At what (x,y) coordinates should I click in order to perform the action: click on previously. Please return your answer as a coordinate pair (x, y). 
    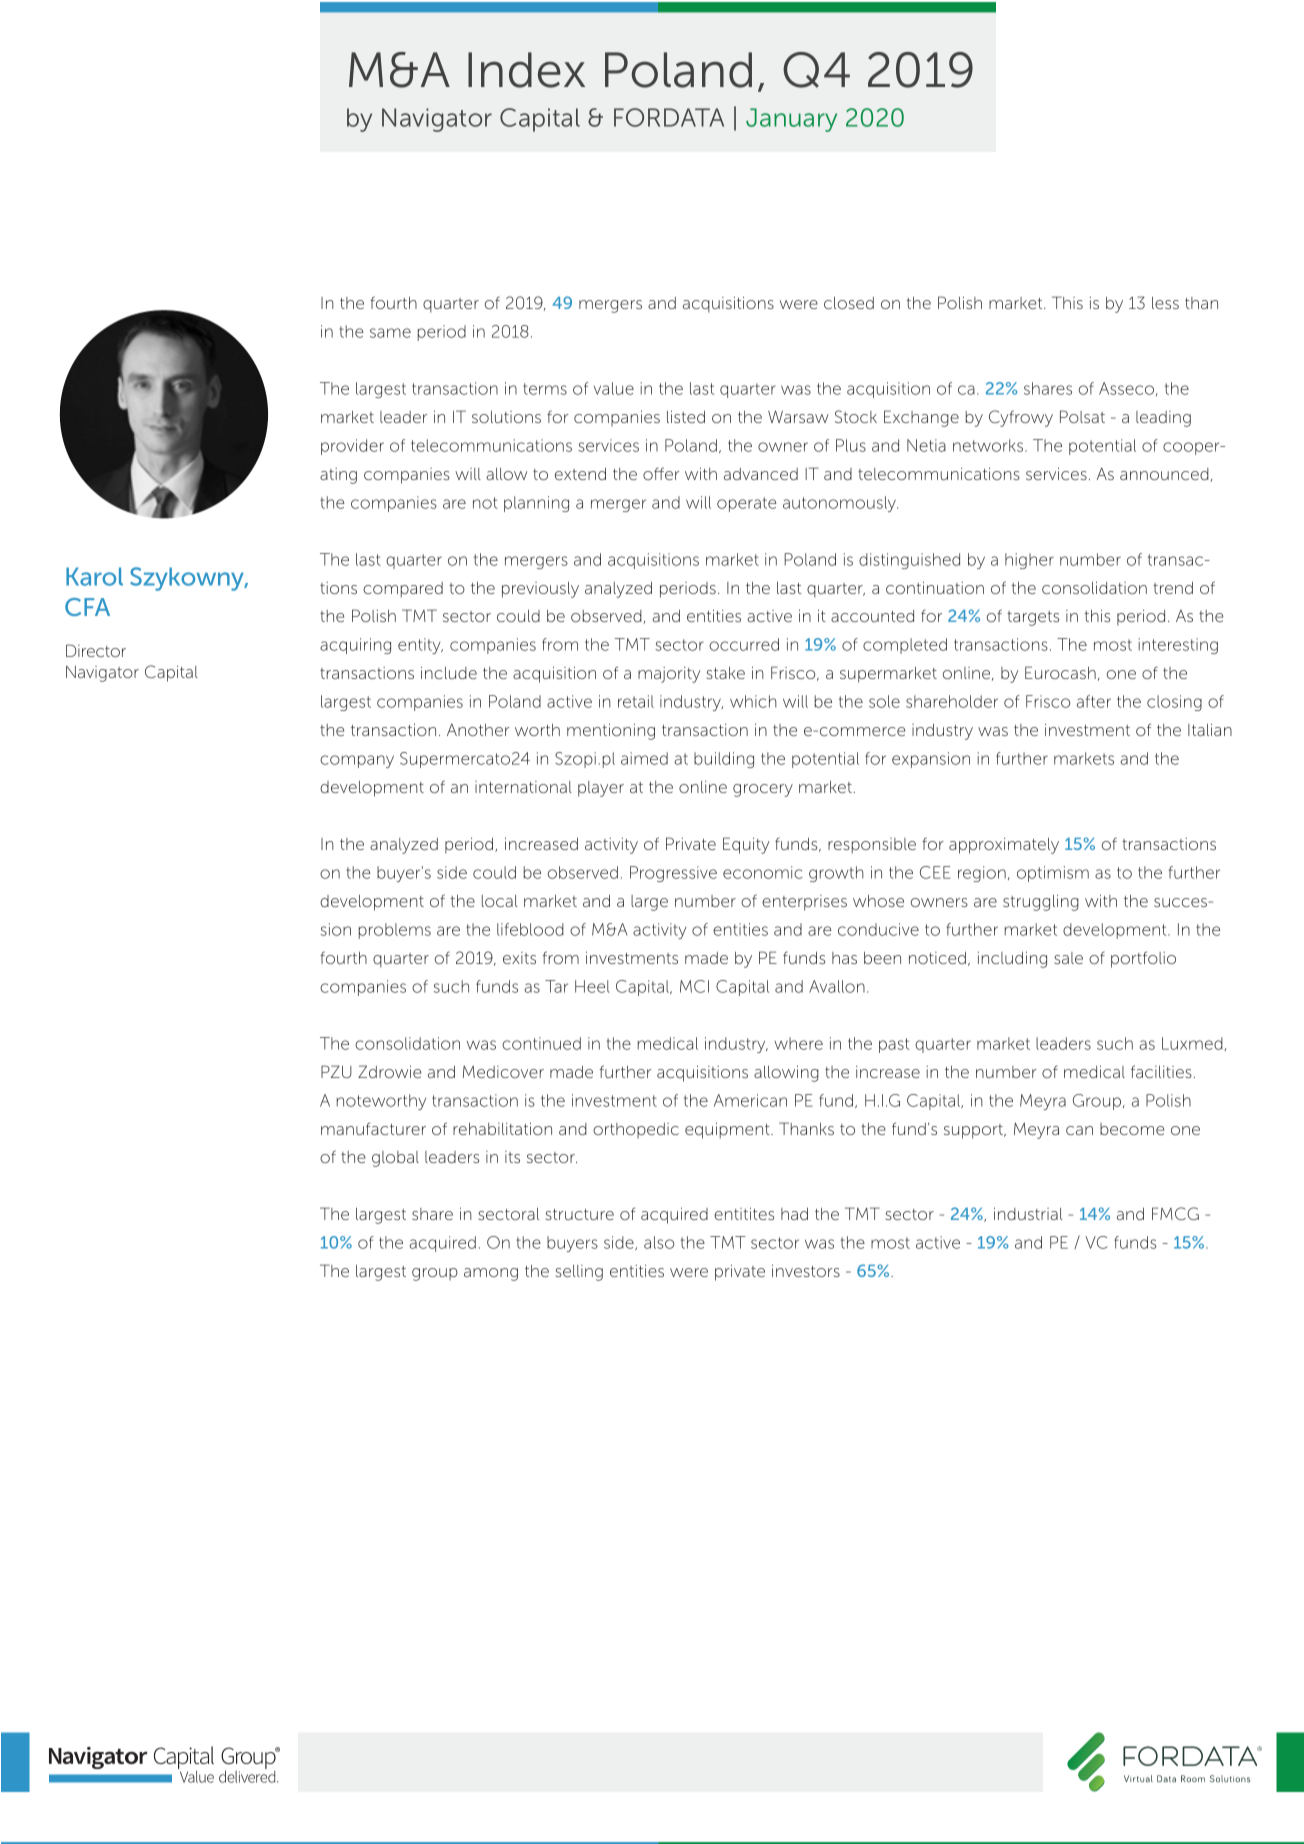
    Looking at the image, I should click on (540, 590).
